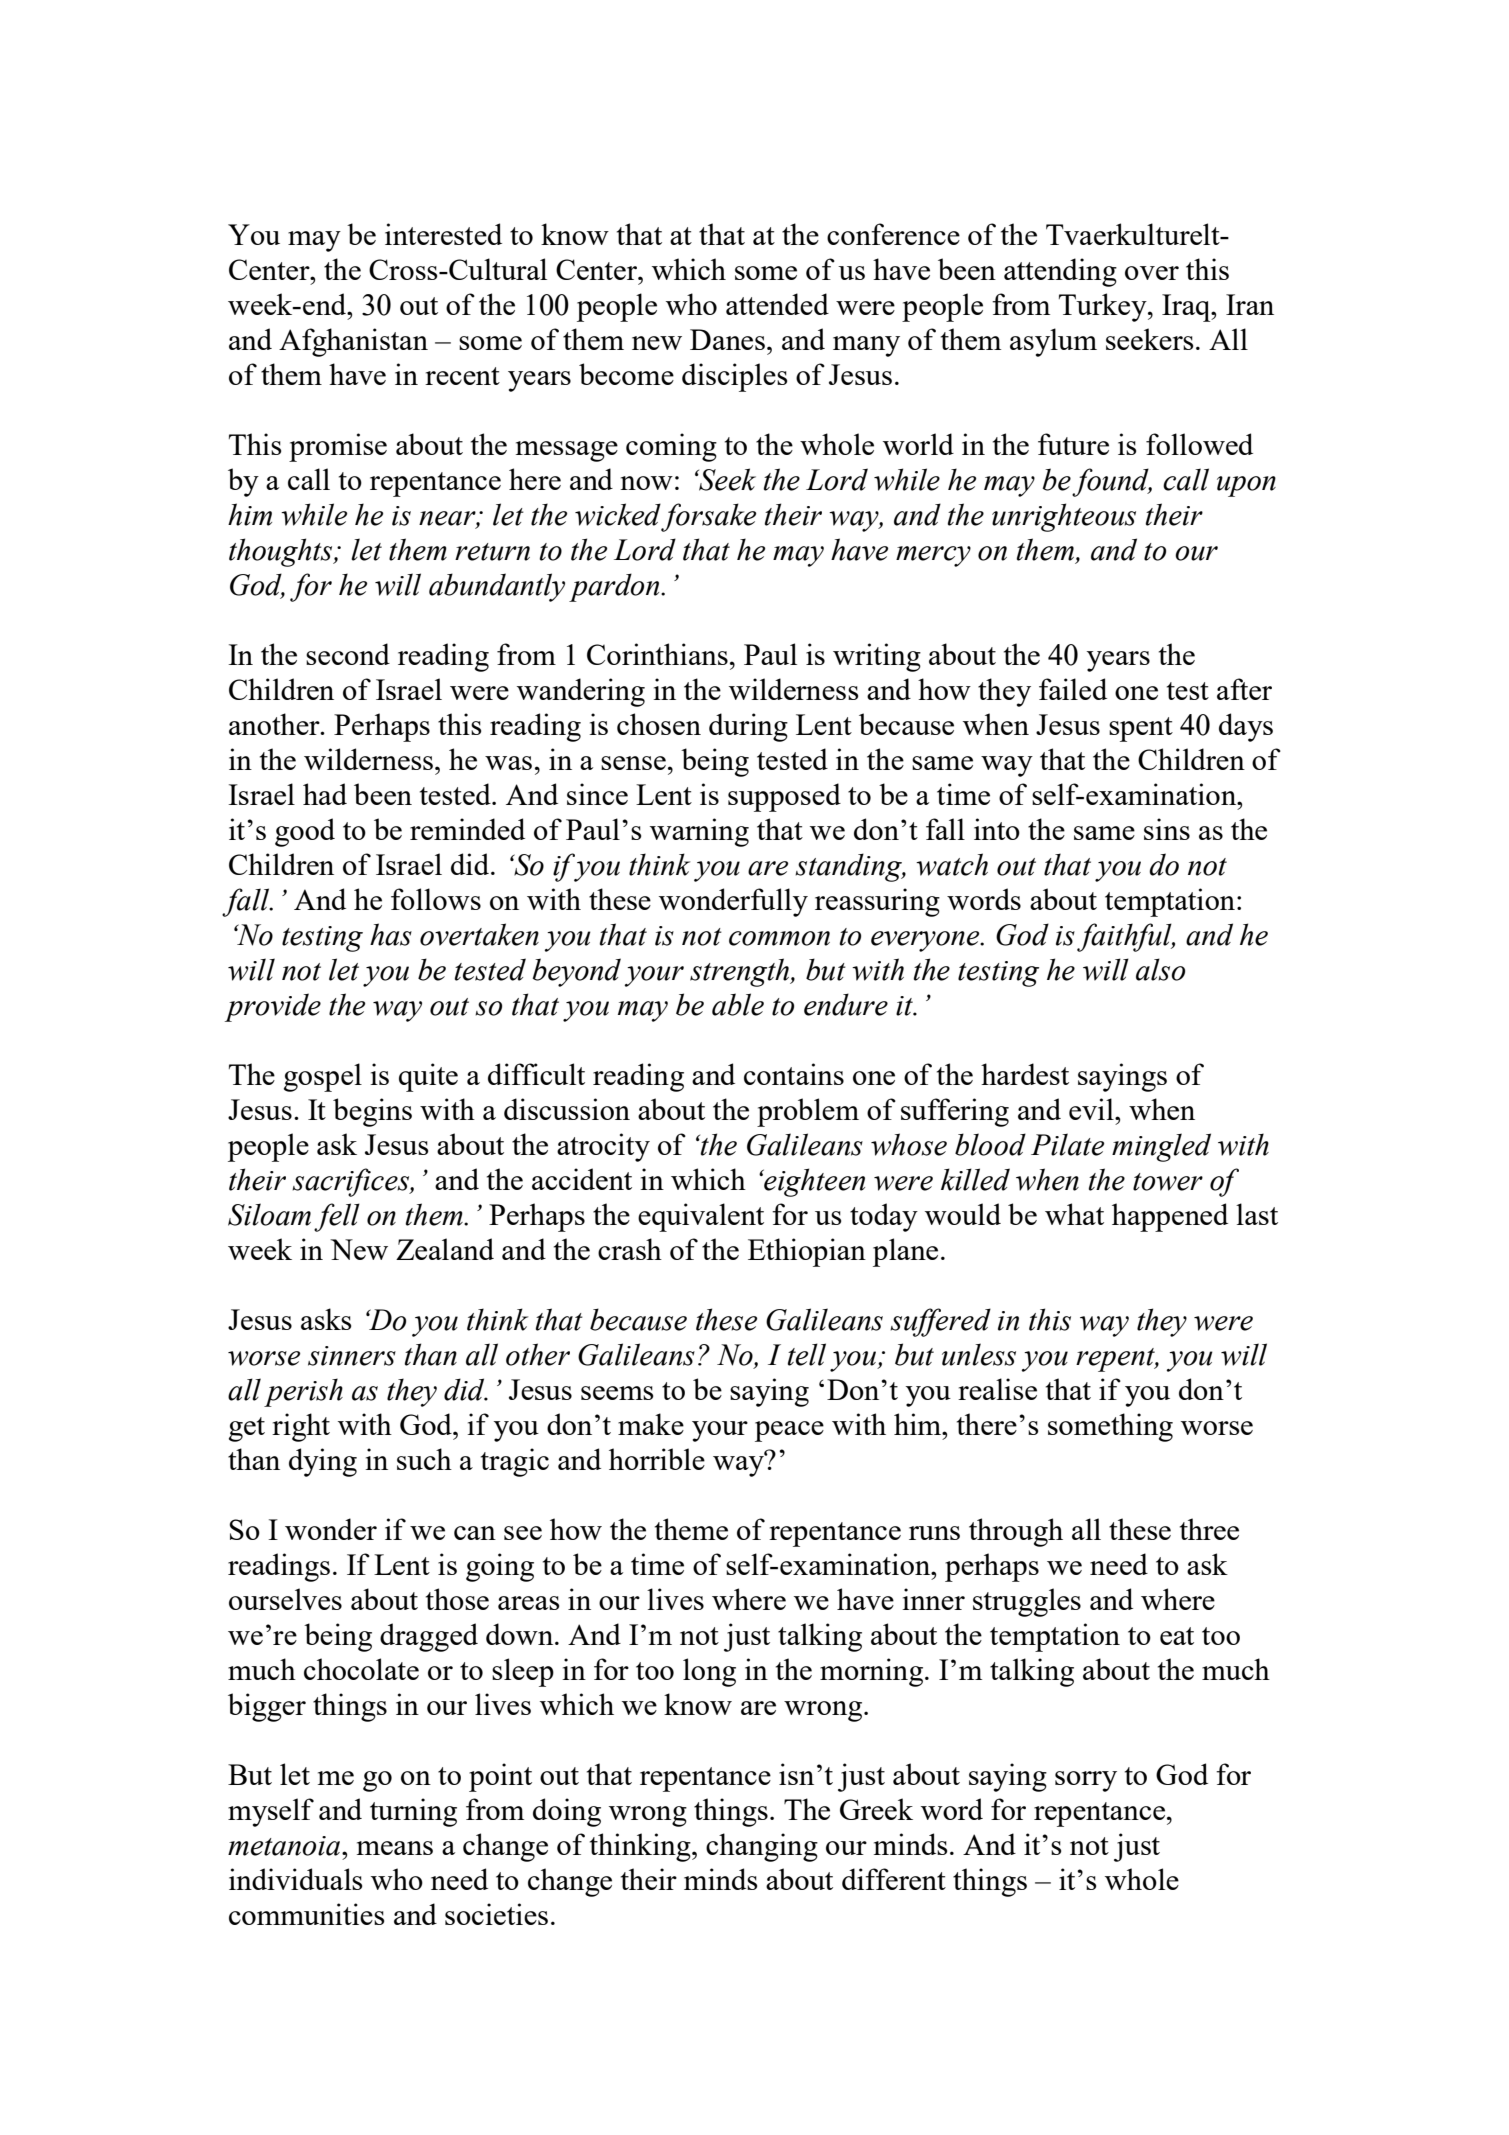  Describe the element at coordinates (794, 1074) in the screenshot. I see `contains` at that location.
